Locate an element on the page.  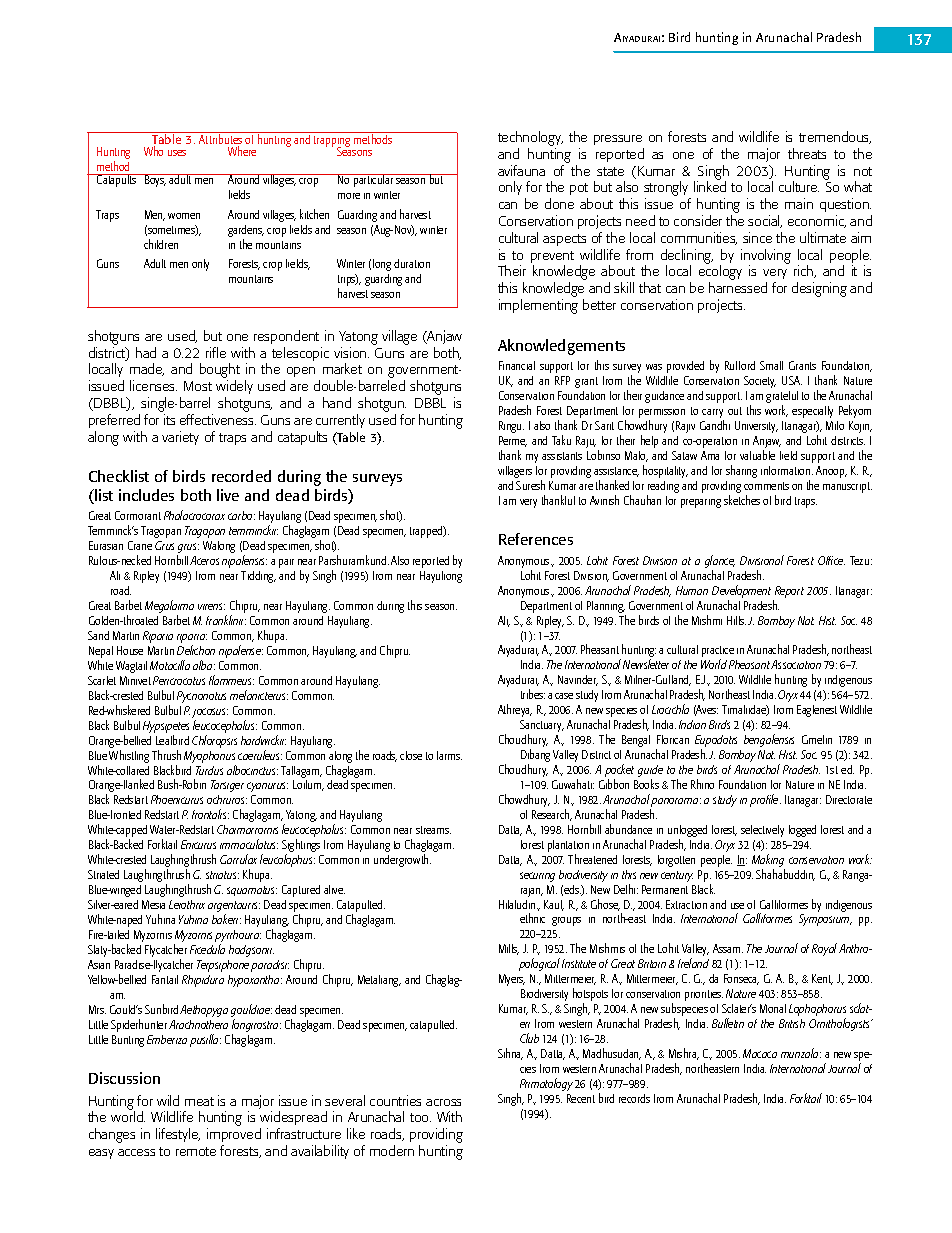
across is located at coordinates (443, 1102).
